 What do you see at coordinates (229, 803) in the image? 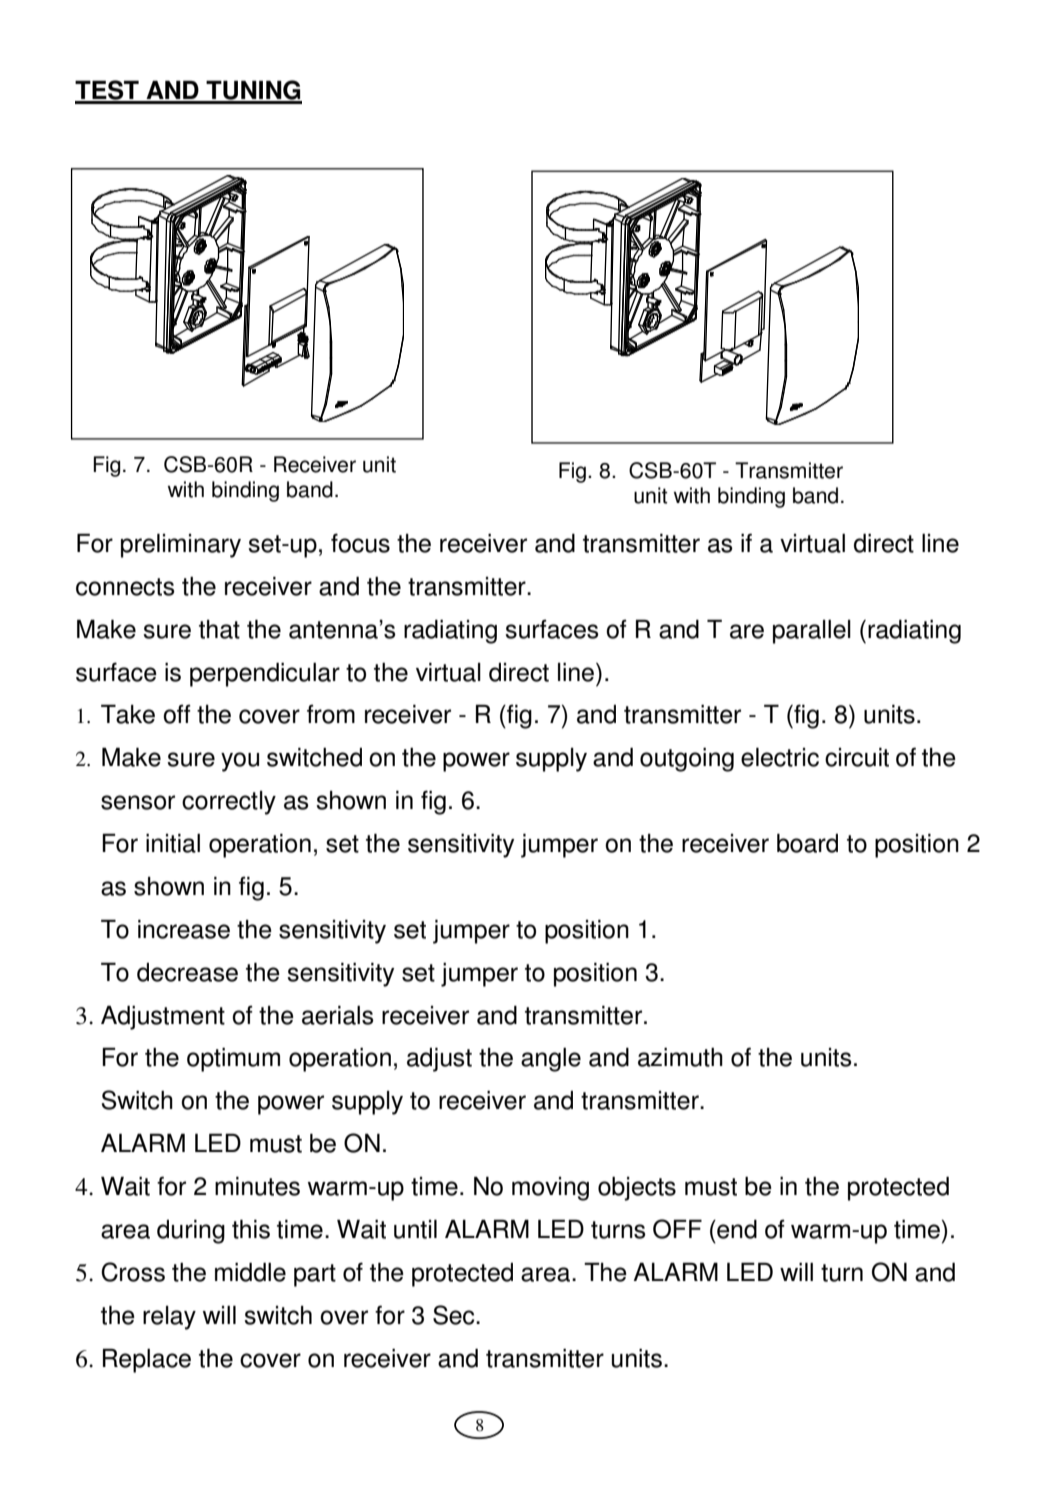
I see `correctly` at bounding box center [229, 803].
